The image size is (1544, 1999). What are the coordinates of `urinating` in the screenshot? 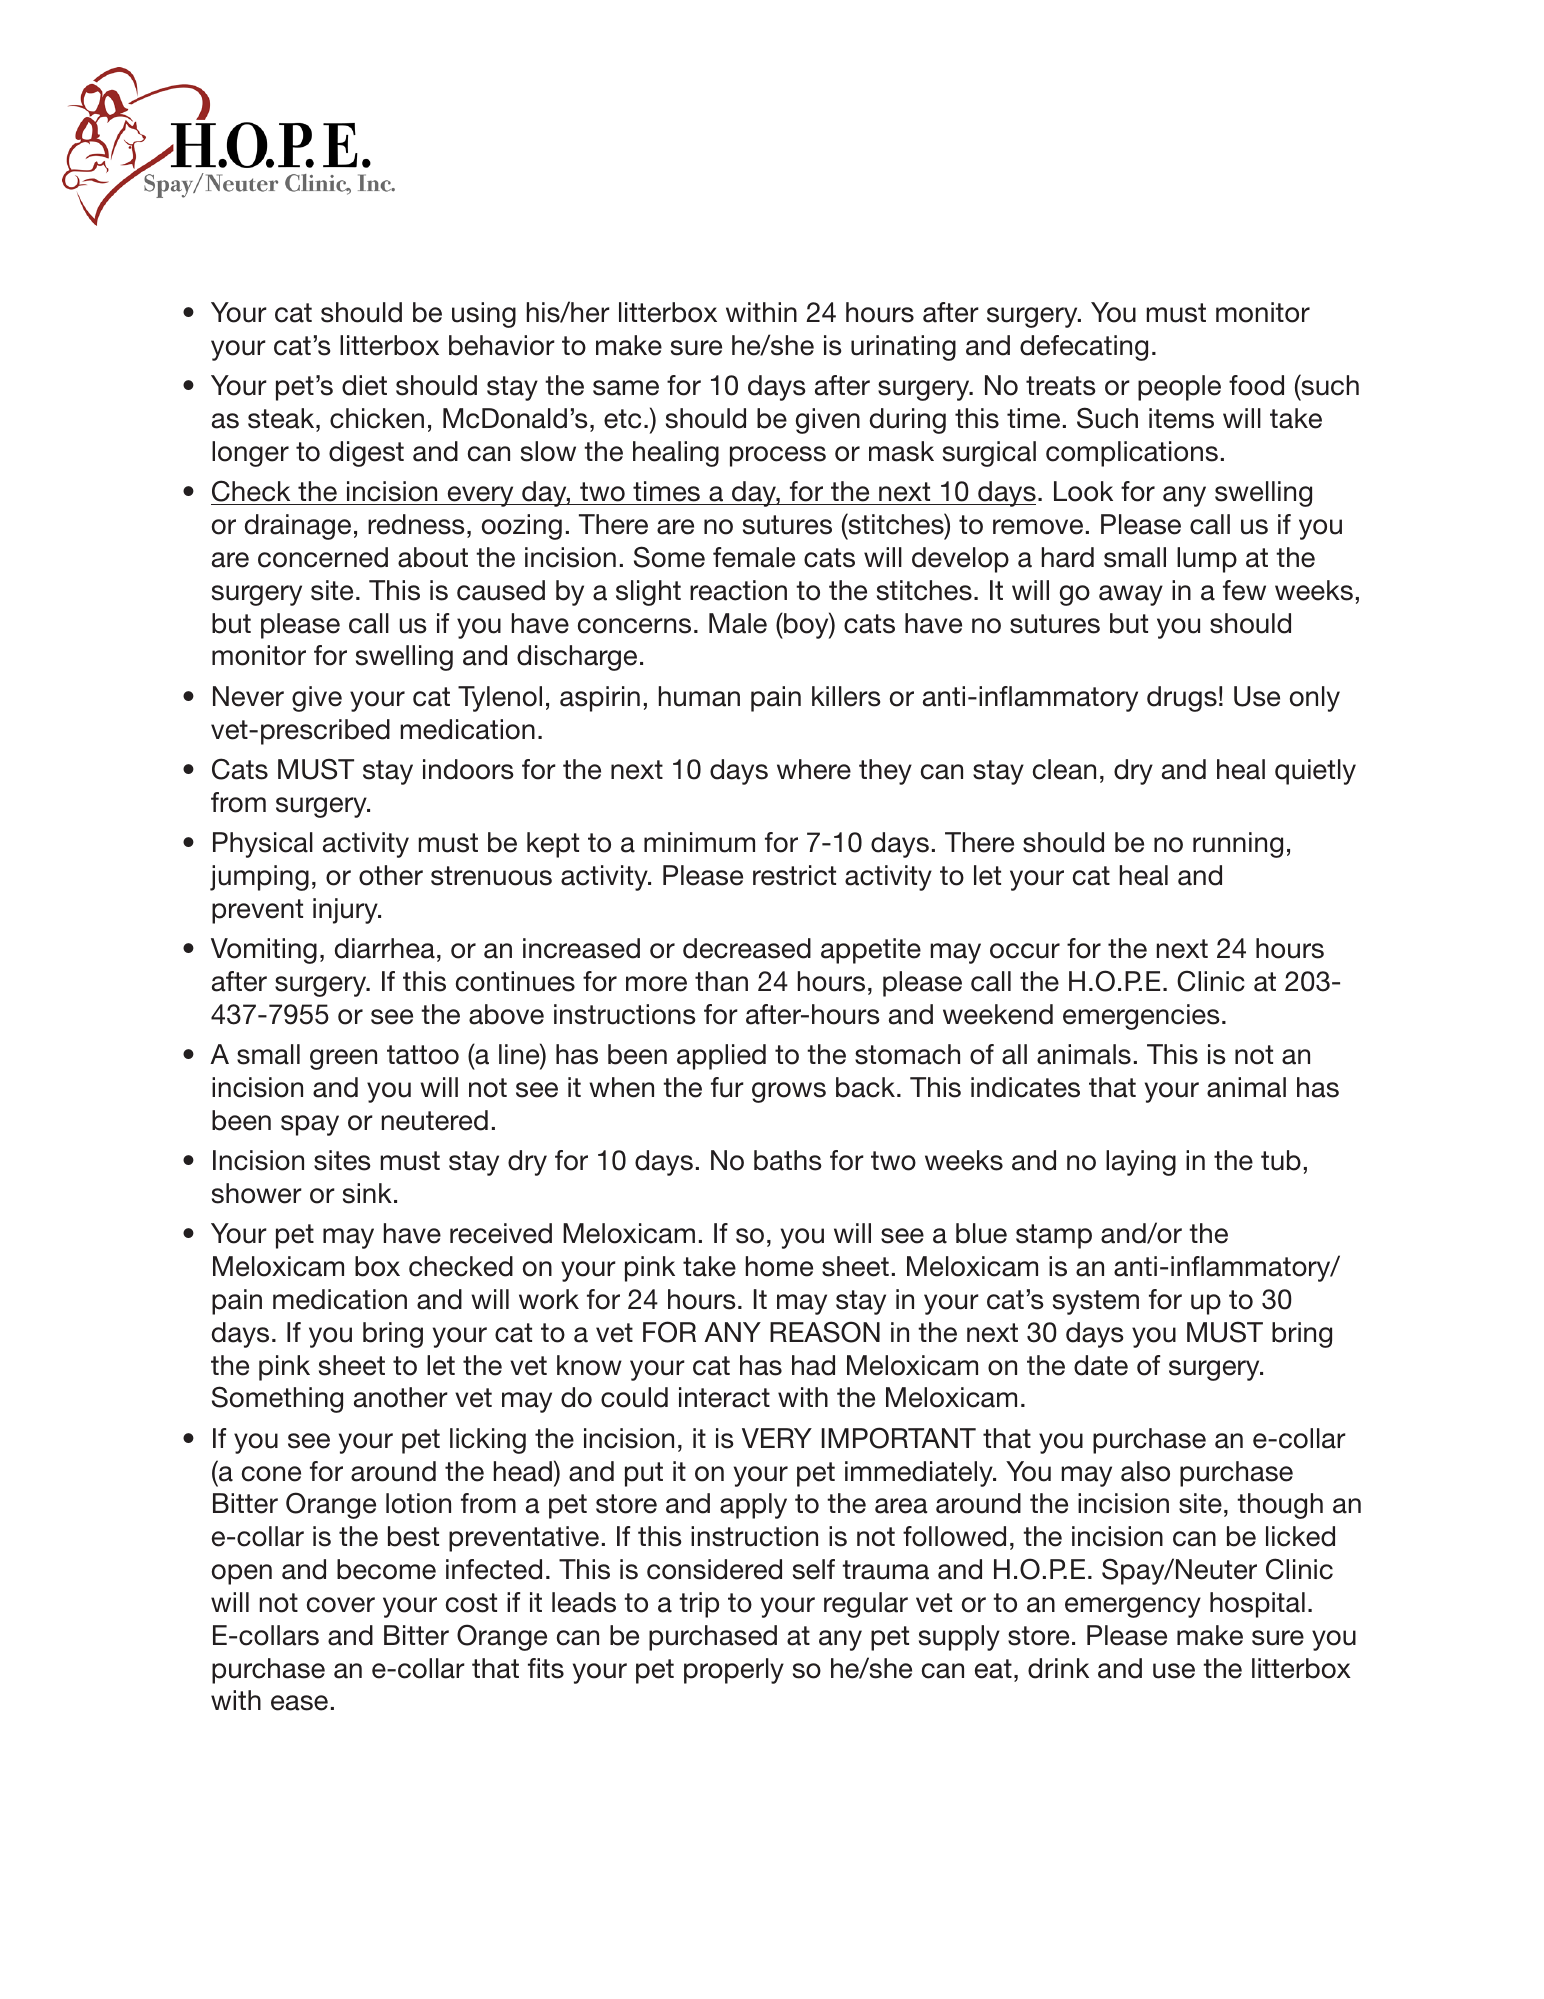 It's located at (903, 348).
